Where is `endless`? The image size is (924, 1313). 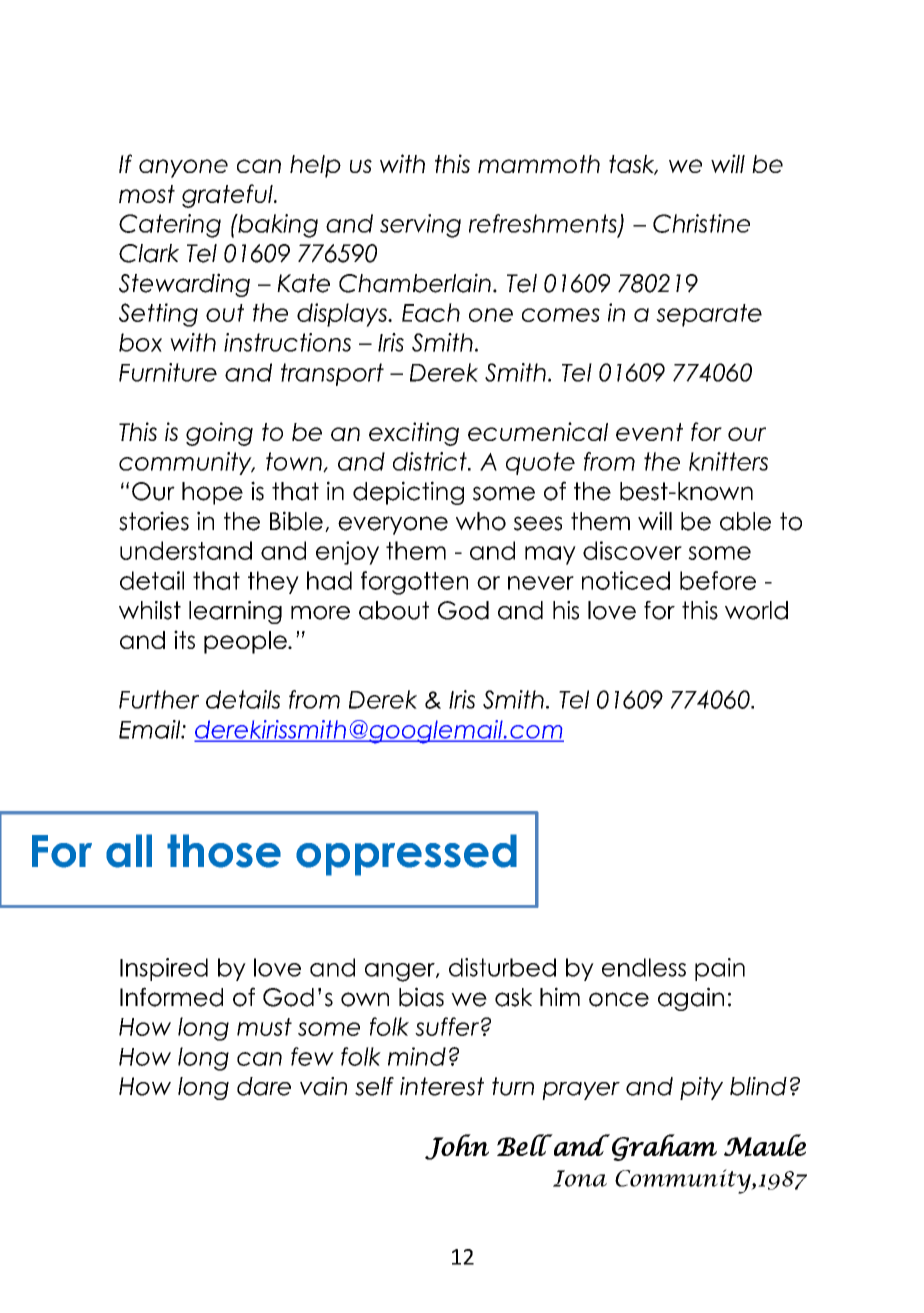 endless is located at coordinates (644, 967).
